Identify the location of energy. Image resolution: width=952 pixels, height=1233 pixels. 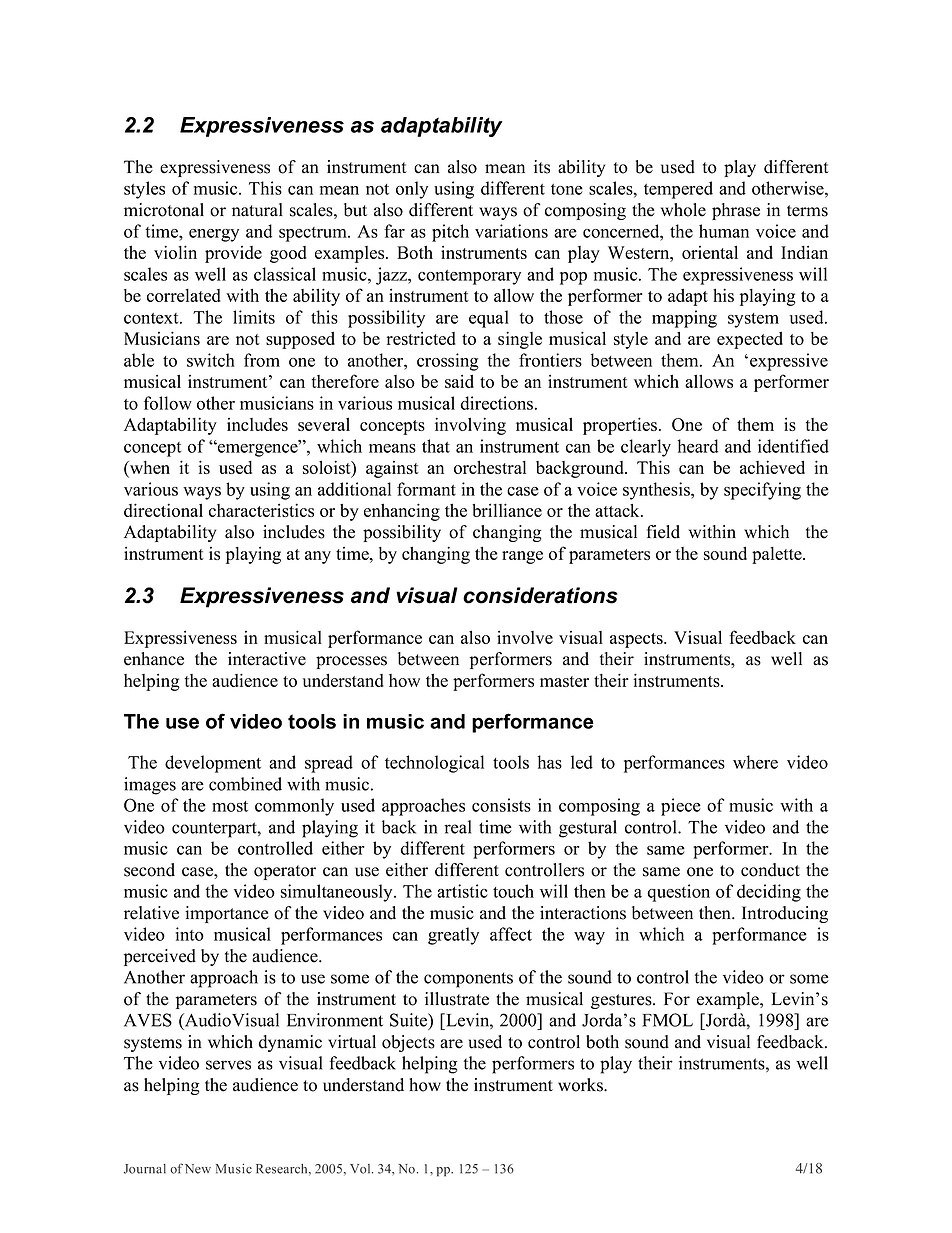
(214, 235).
